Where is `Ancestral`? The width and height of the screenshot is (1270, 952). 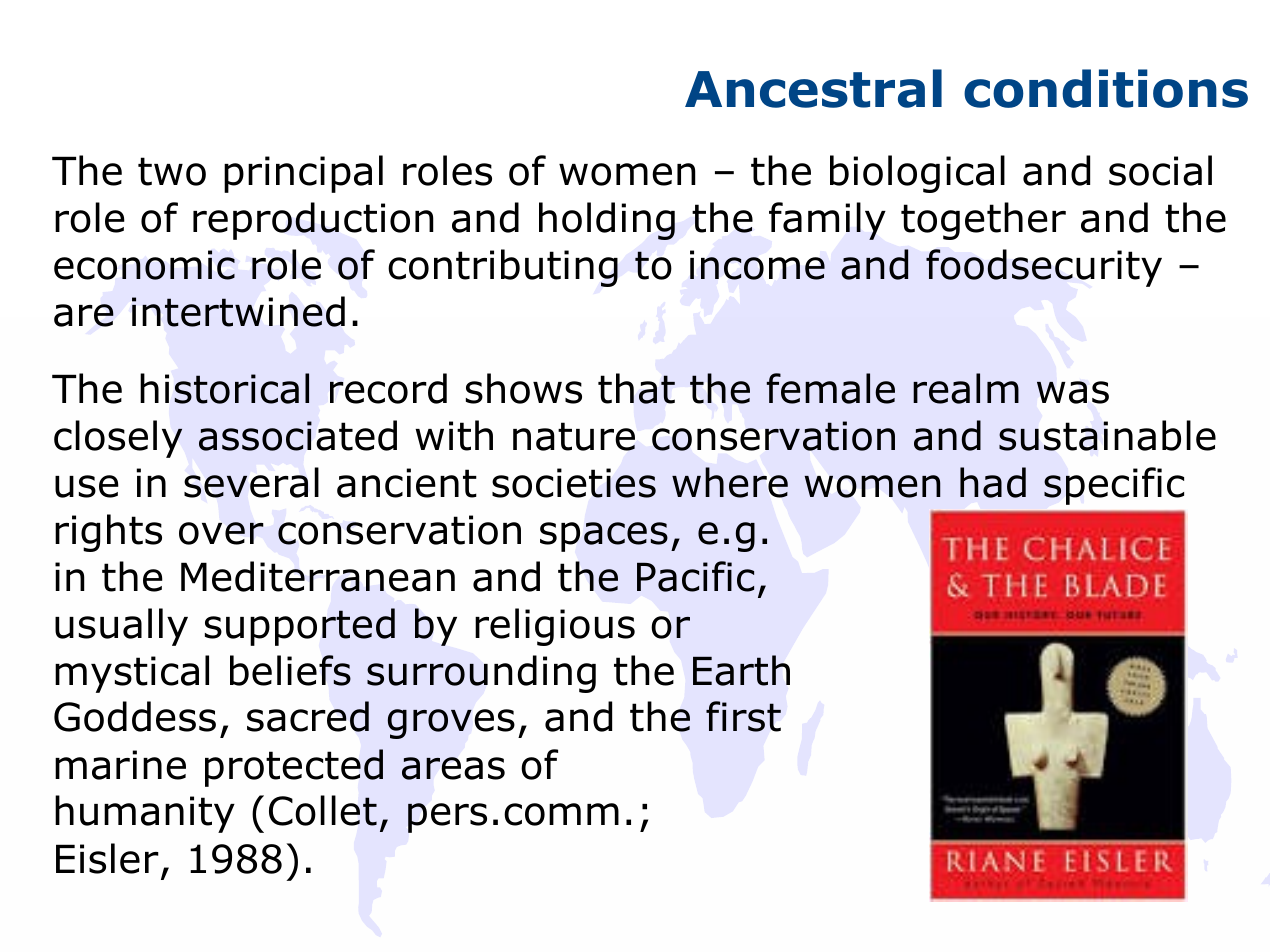
Ancestral is located at coordinates (813, 88).
